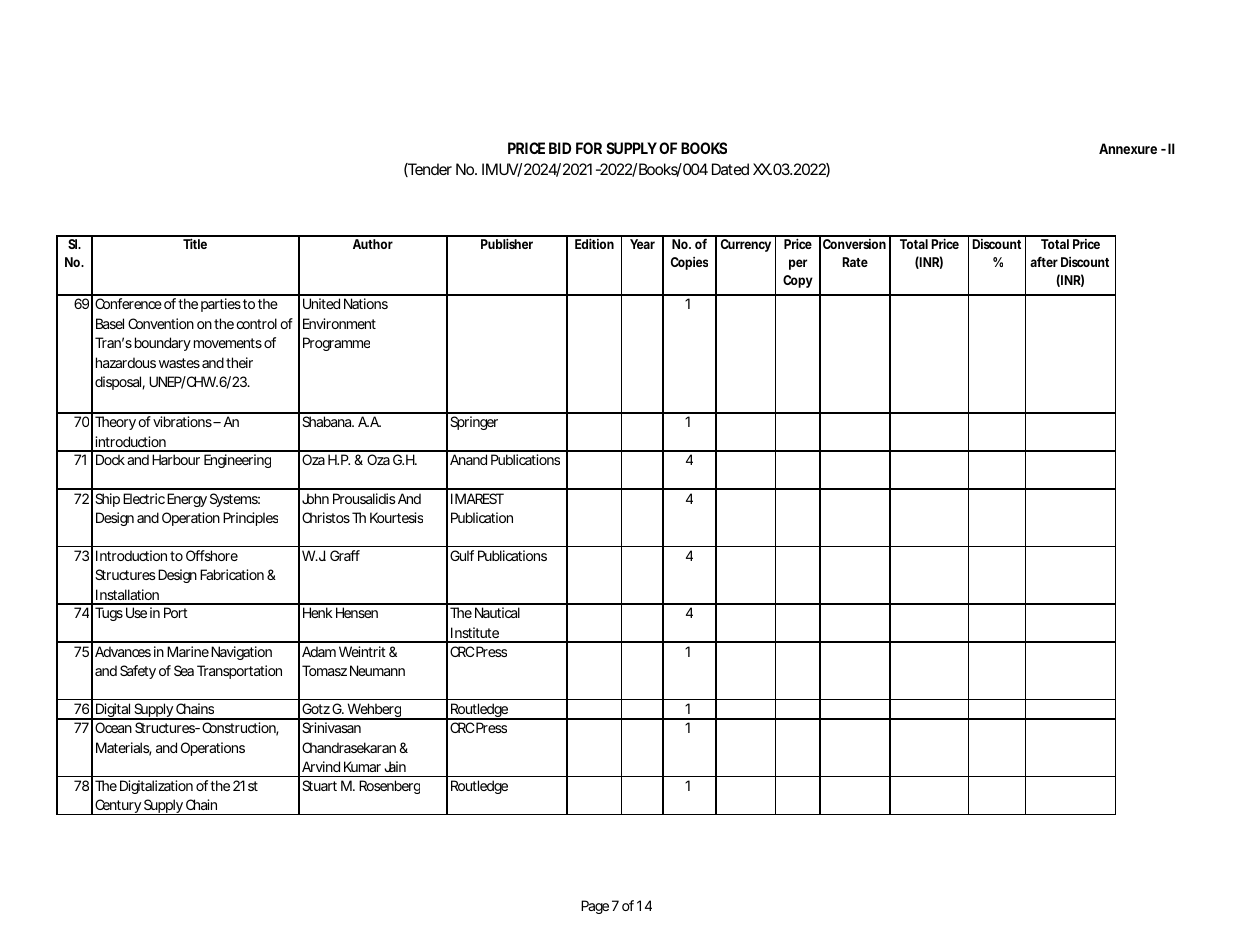 This image has width=1233, height=952. What do you see at coordinates (117, 807) in the image?
I see `Century` at bounding box center [117, 807].
